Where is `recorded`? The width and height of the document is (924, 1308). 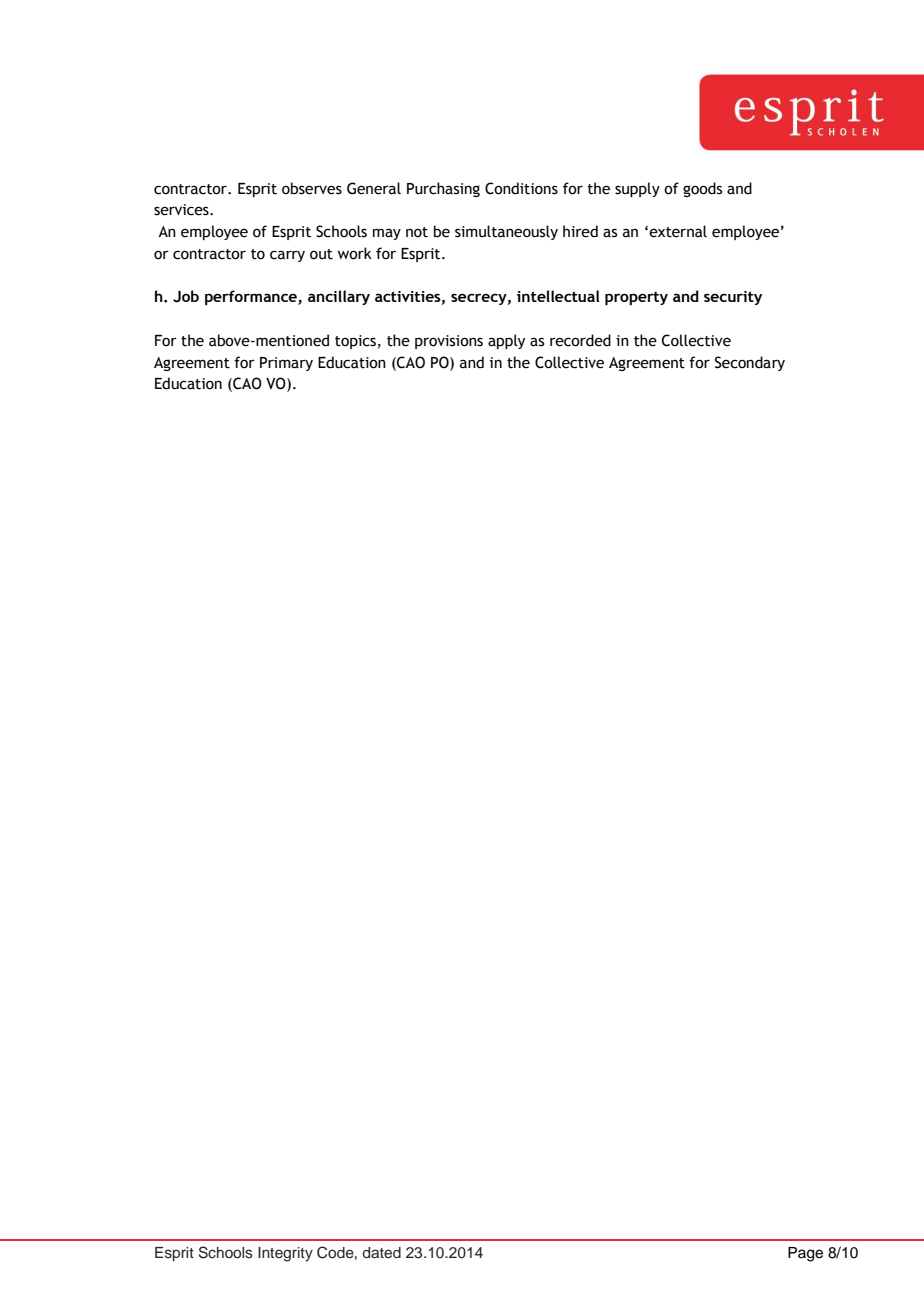
recorded is located at coordinates (580, 340).
